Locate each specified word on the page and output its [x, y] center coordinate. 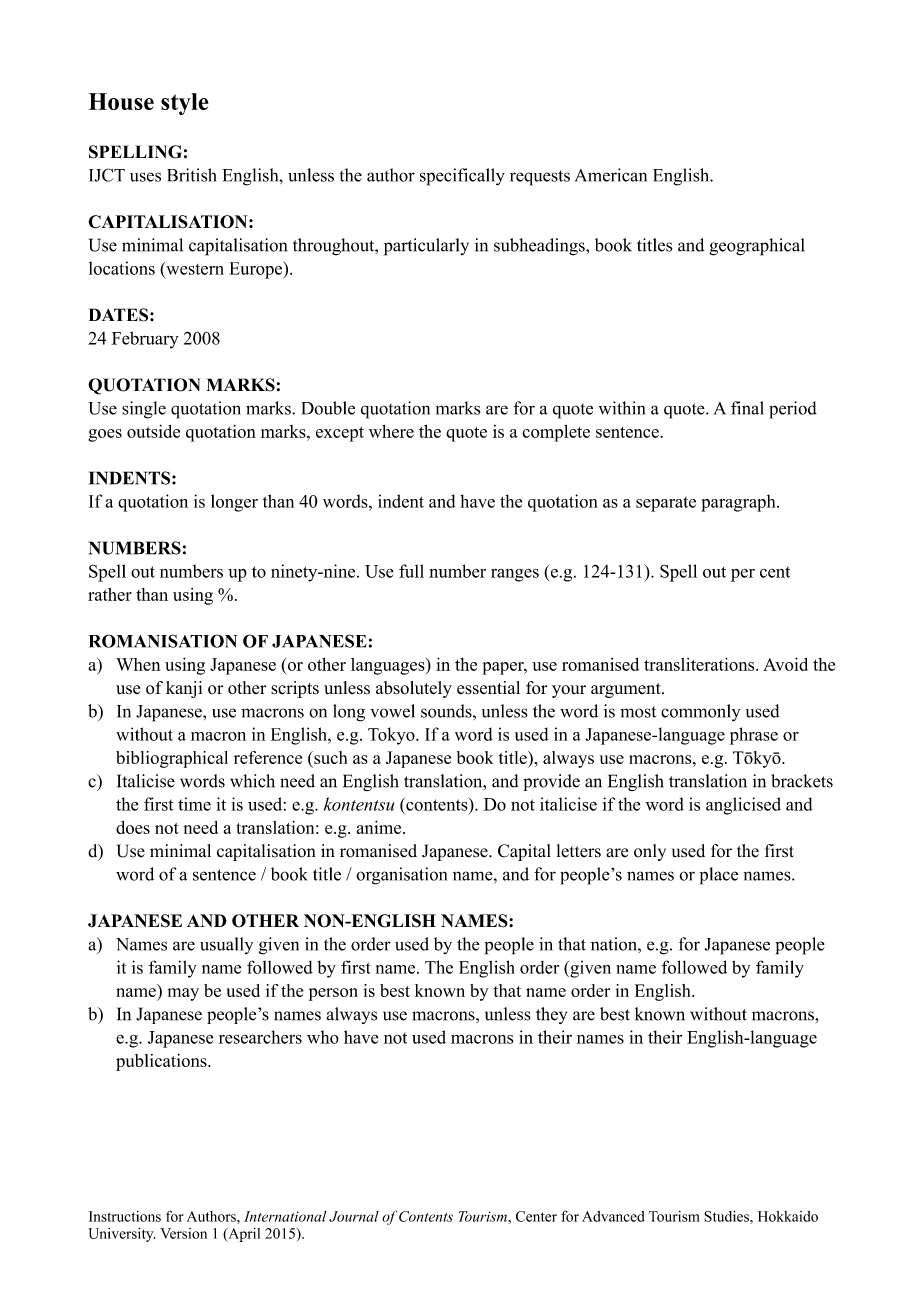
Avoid [785, 664]
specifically [462, 177]
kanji [184, 689]
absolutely [414, 689]
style [184, 104]
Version [183, 1233]
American [611, 175]
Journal [354, 1216]
